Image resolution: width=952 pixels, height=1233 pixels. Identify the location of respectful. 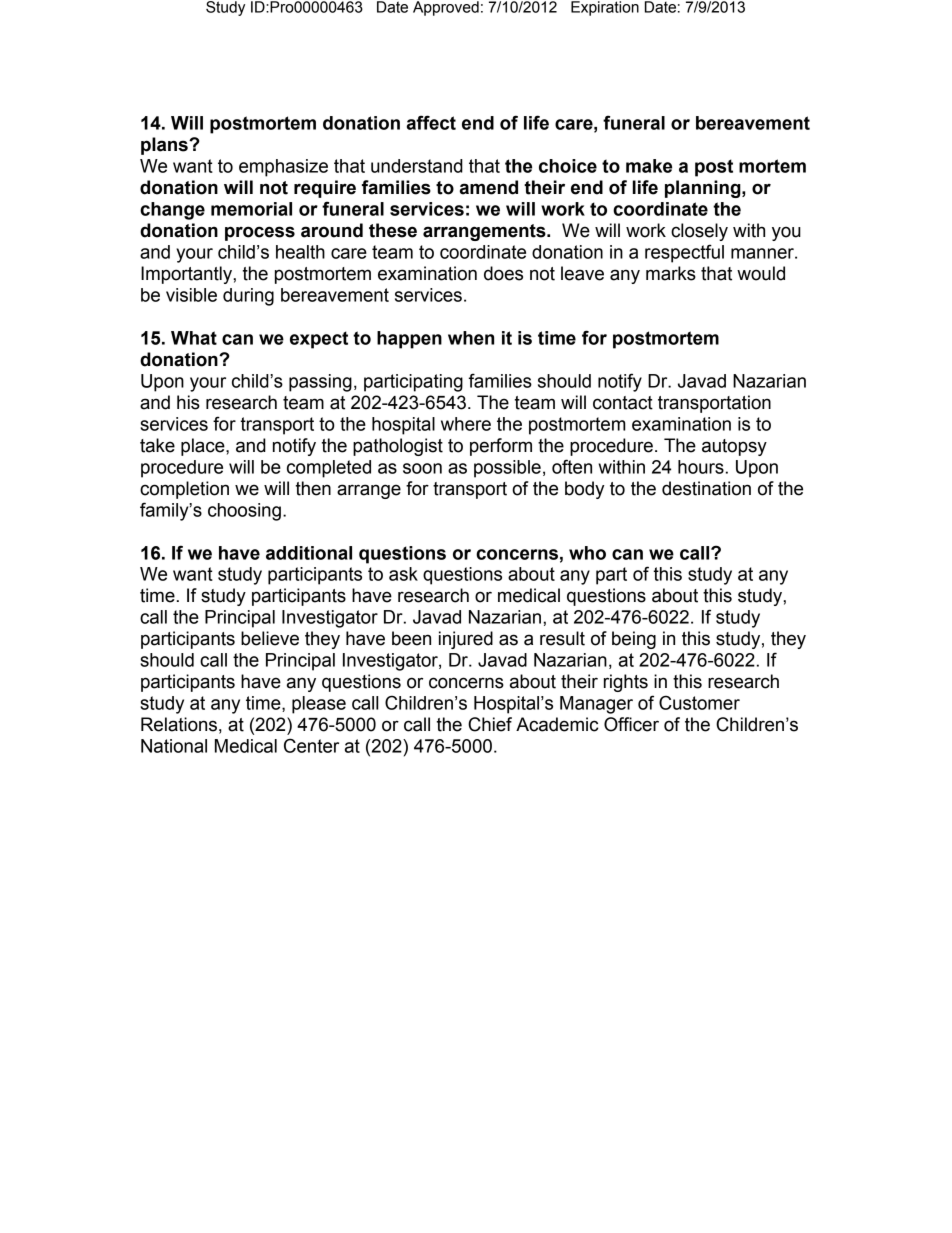
(684, 253).
